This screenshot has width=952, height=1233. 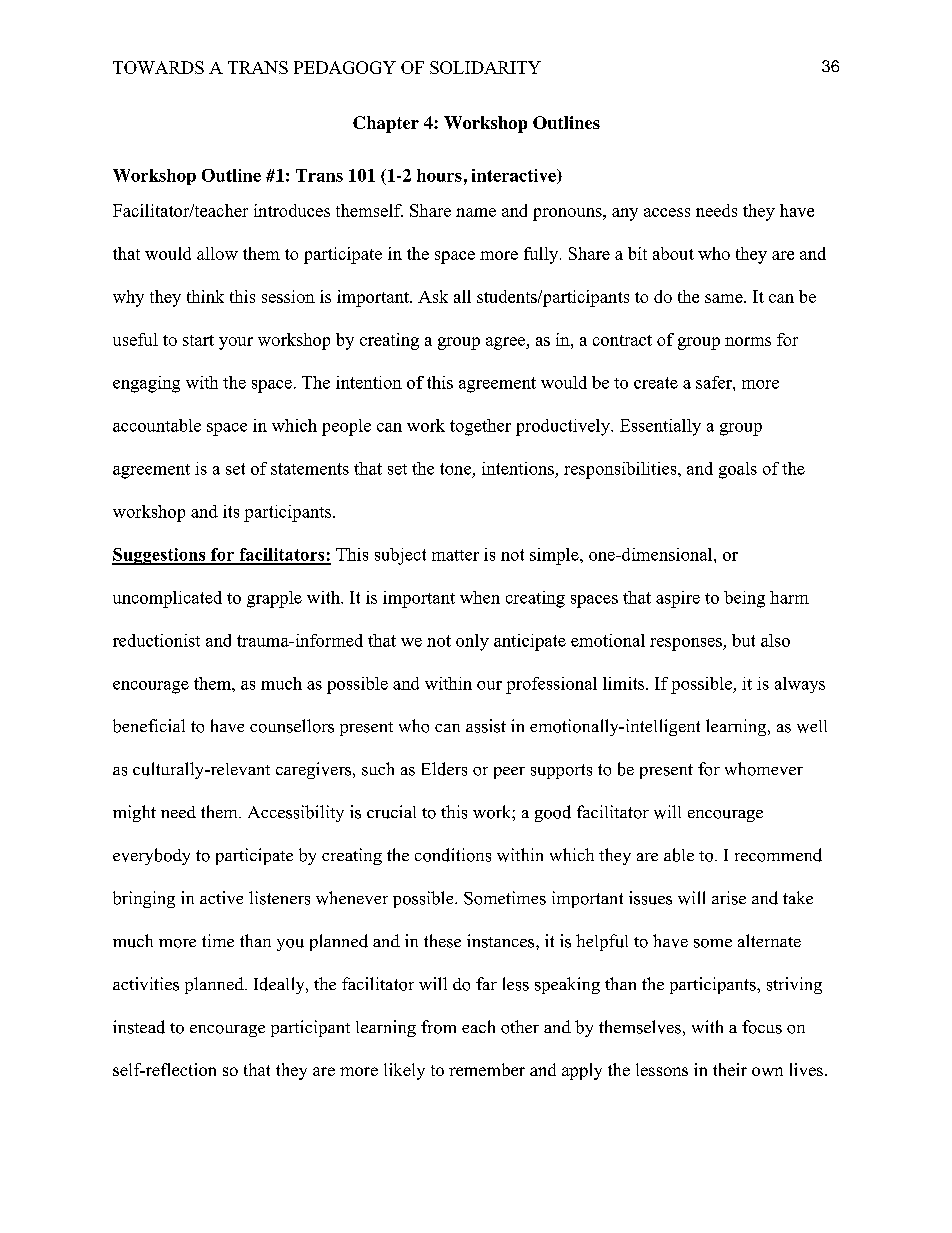 What do you see at coordinates (444, 769) in the screenshot?
I see `Elders` at bounding box center [444, 769].
